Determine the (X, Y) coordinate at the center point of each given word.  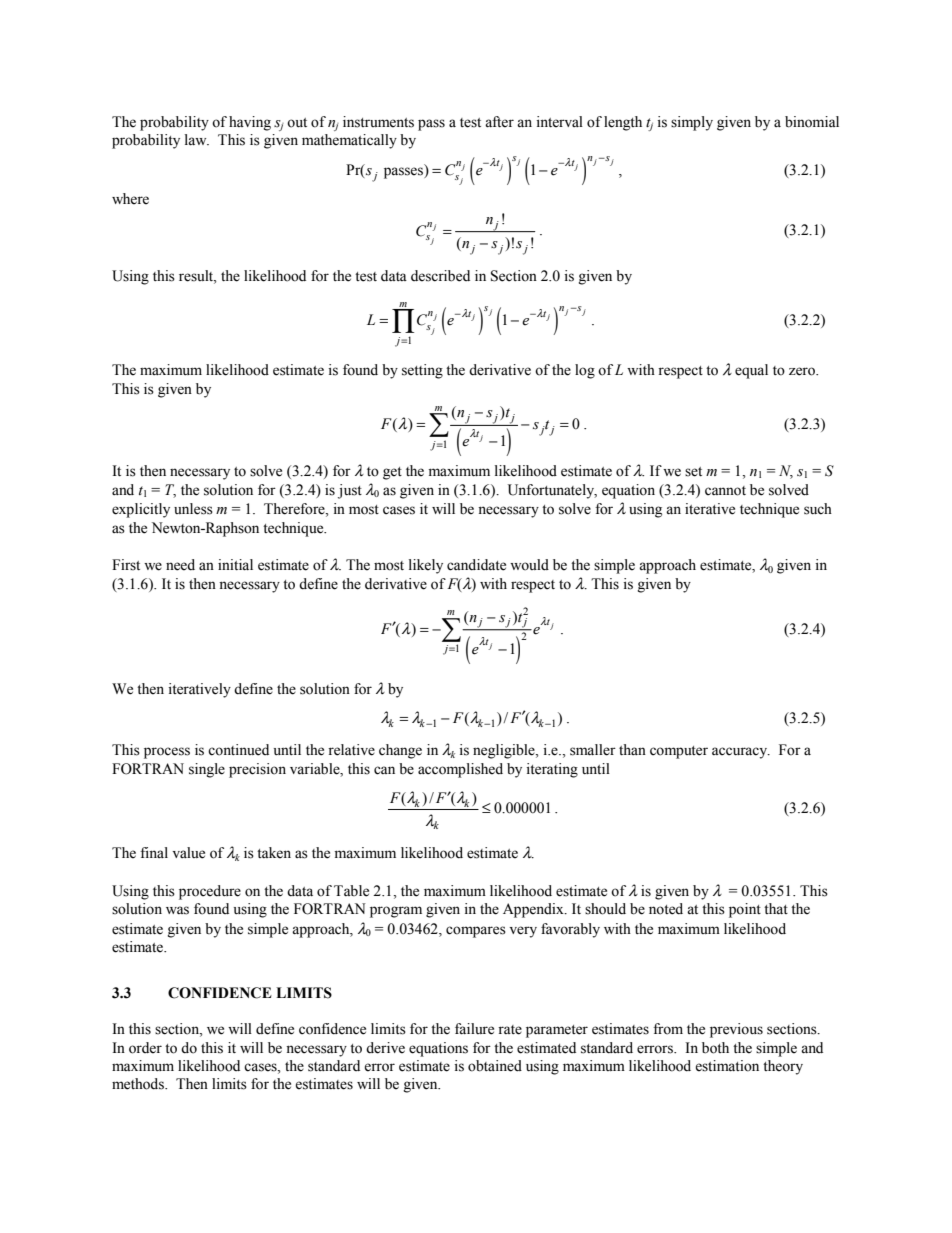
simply (692, 123)
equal (751, 371)
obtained (495, 1066)
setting (422, 371)
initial (235, 565)
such (818, 509)
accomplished (460, 770)
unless (193, 509)
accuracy (741, 753)
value (188, 853)
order (145, 1048)
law (197, 140)
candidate (476, 565)
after (499, 122)
